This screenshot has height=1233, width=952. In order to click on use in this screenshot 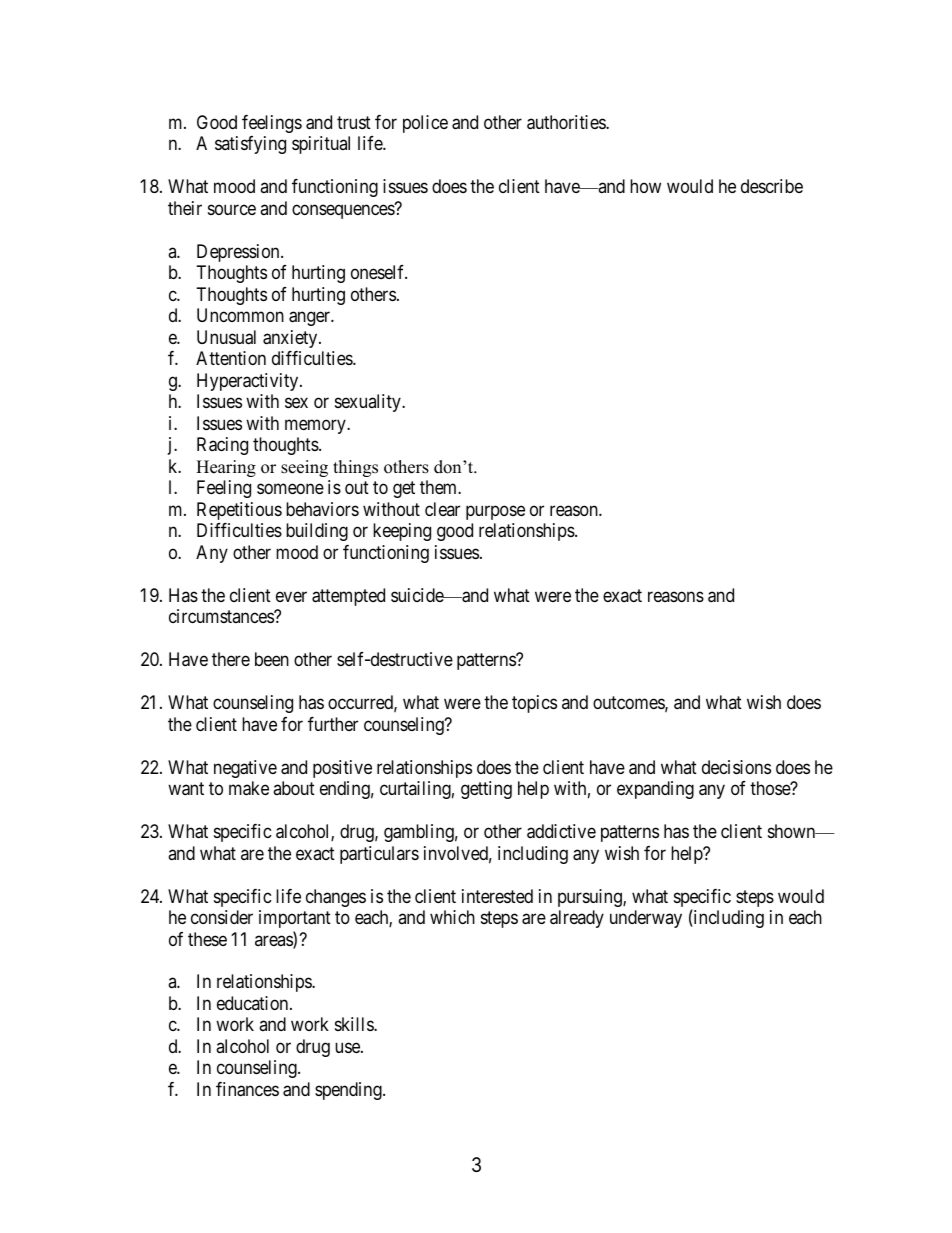, I will do `click(348, 1047)`.
